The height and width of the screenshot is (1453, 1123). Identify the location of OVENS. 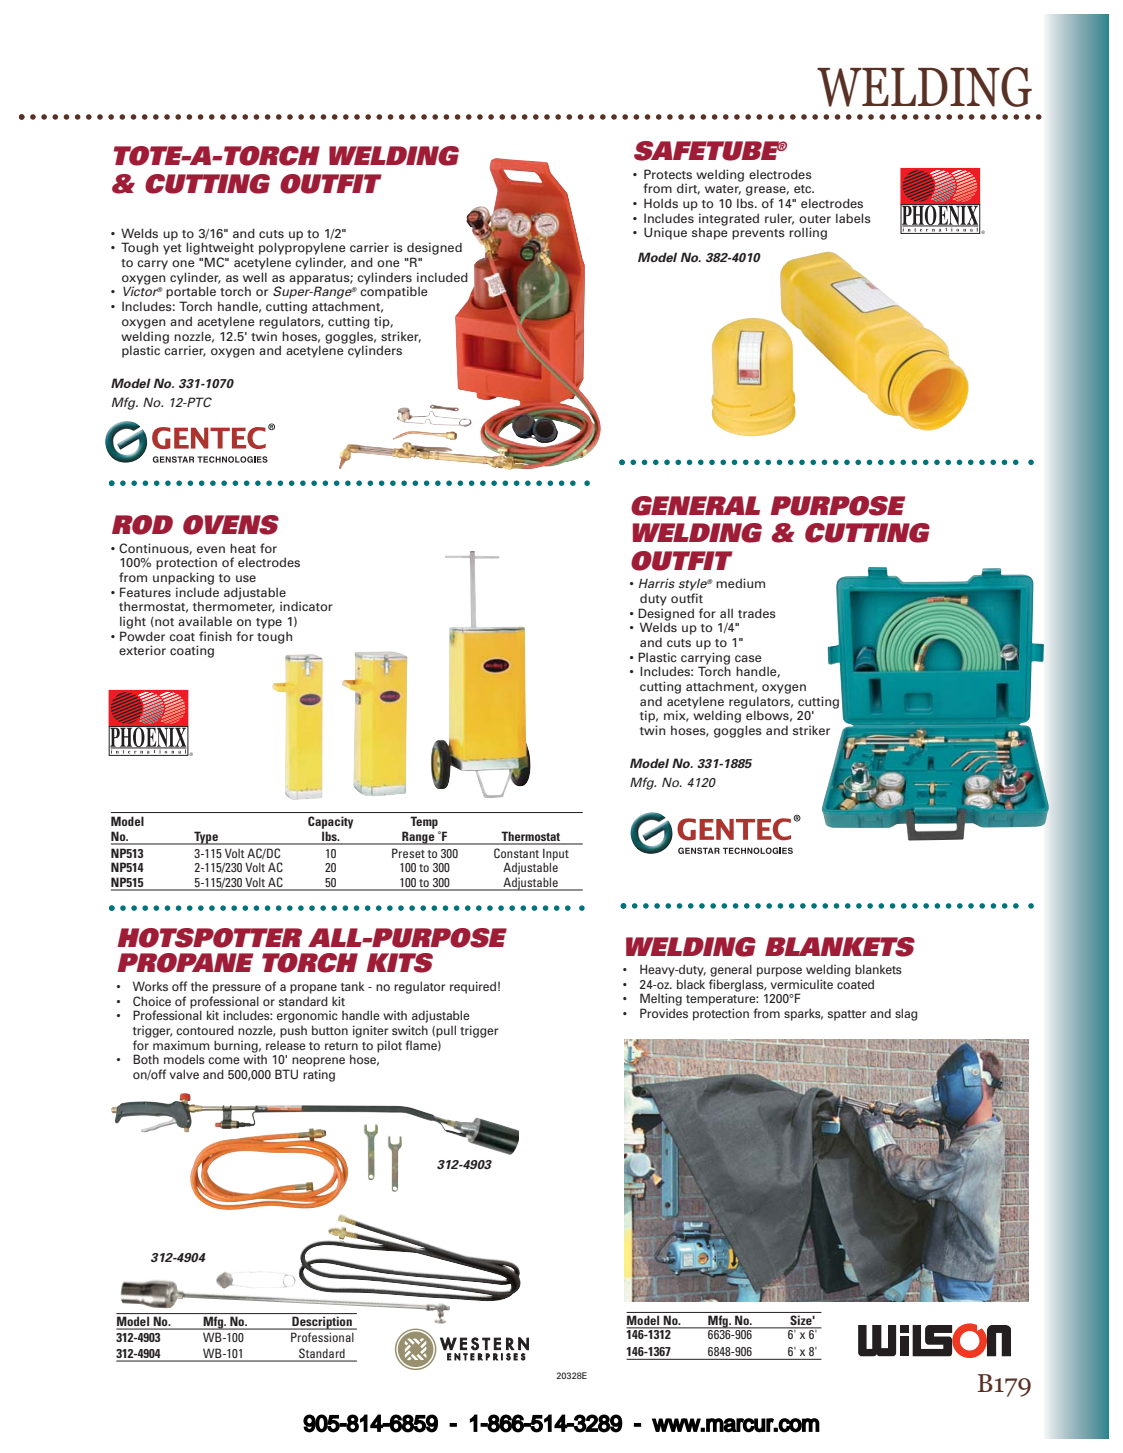
(231, 525).
